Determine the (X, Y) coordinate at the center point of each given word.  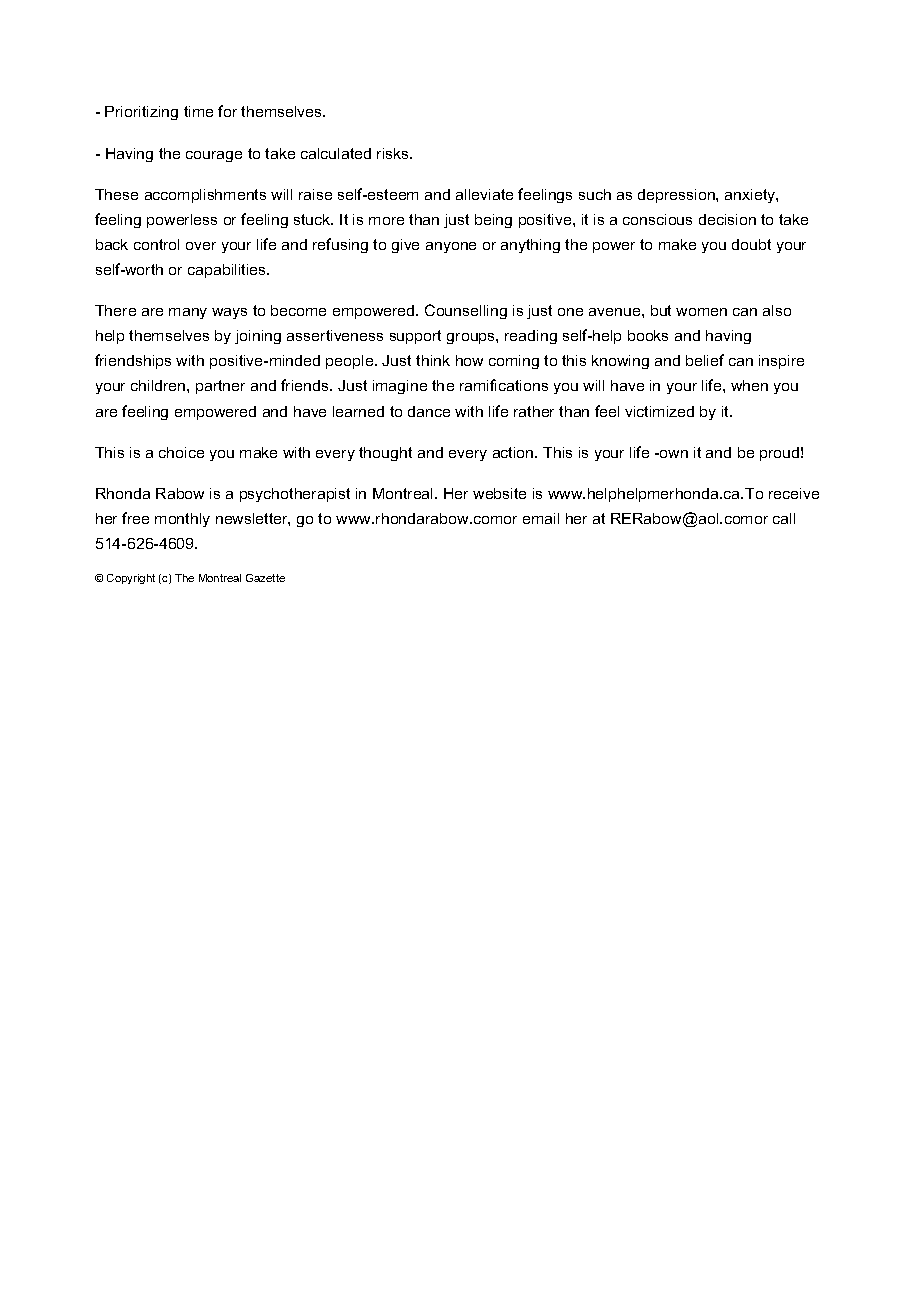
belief (705, 360)
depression (677, 196)
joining (258, 337)
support (415, 337)
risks (394, 153)
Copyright (131, 579)
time (198, 111)
